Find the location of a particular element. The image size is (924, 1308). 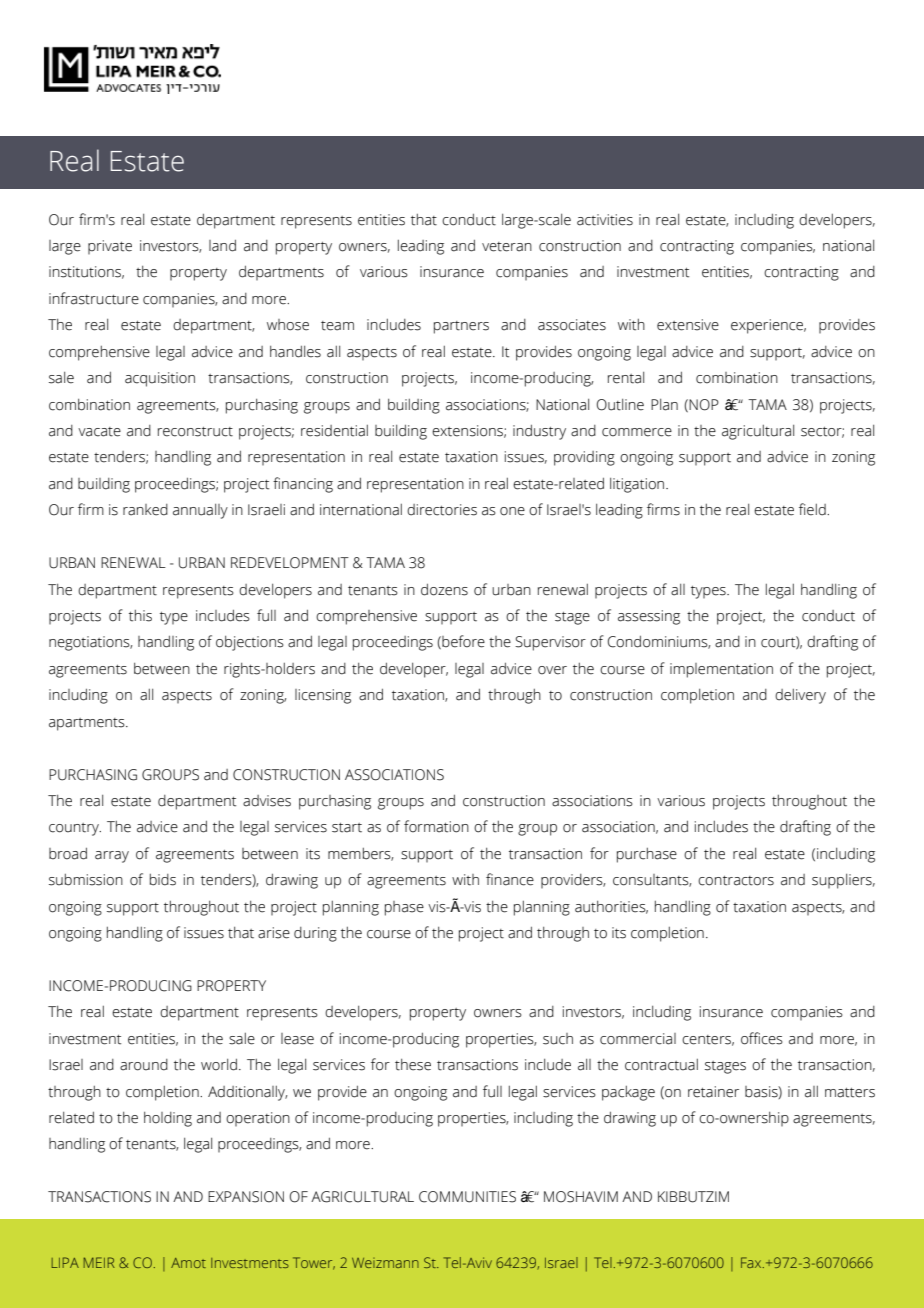

dozens is located at coordinates (444, 590).
